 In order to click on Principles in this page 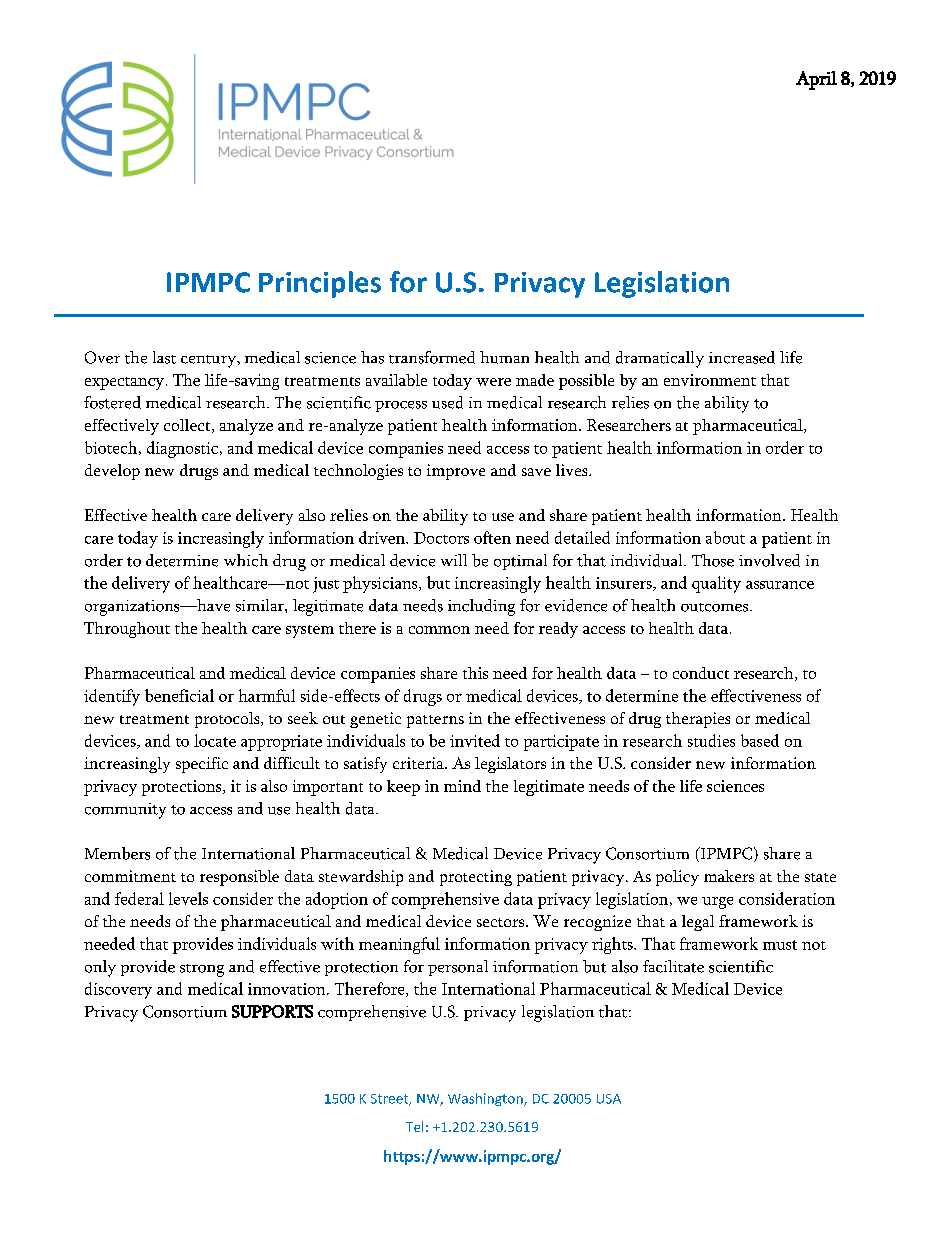, I will do `click(320, 284)`.
